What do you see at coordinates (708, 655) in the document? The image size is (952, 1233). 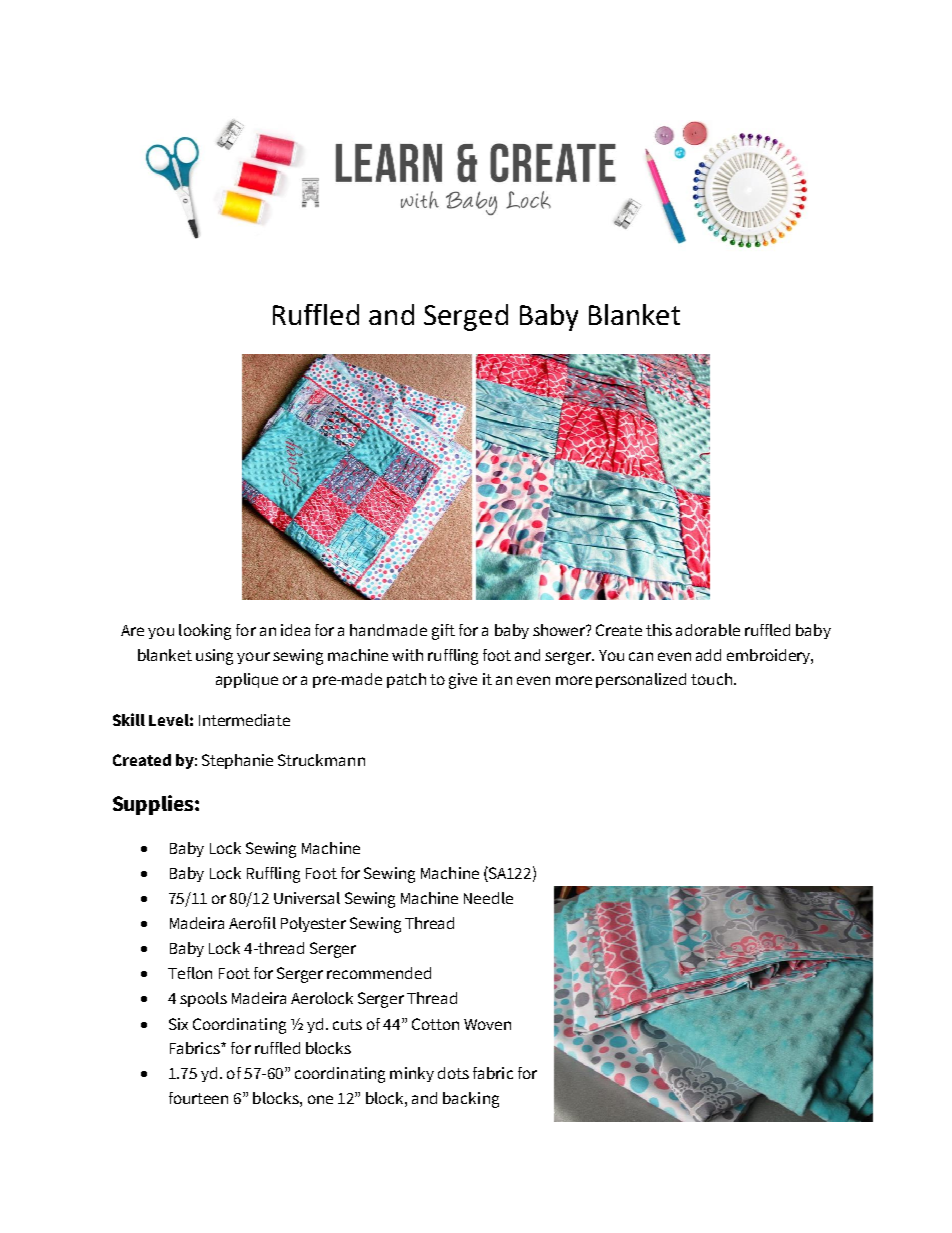 I see `add` at bounding box center [708, 655].
